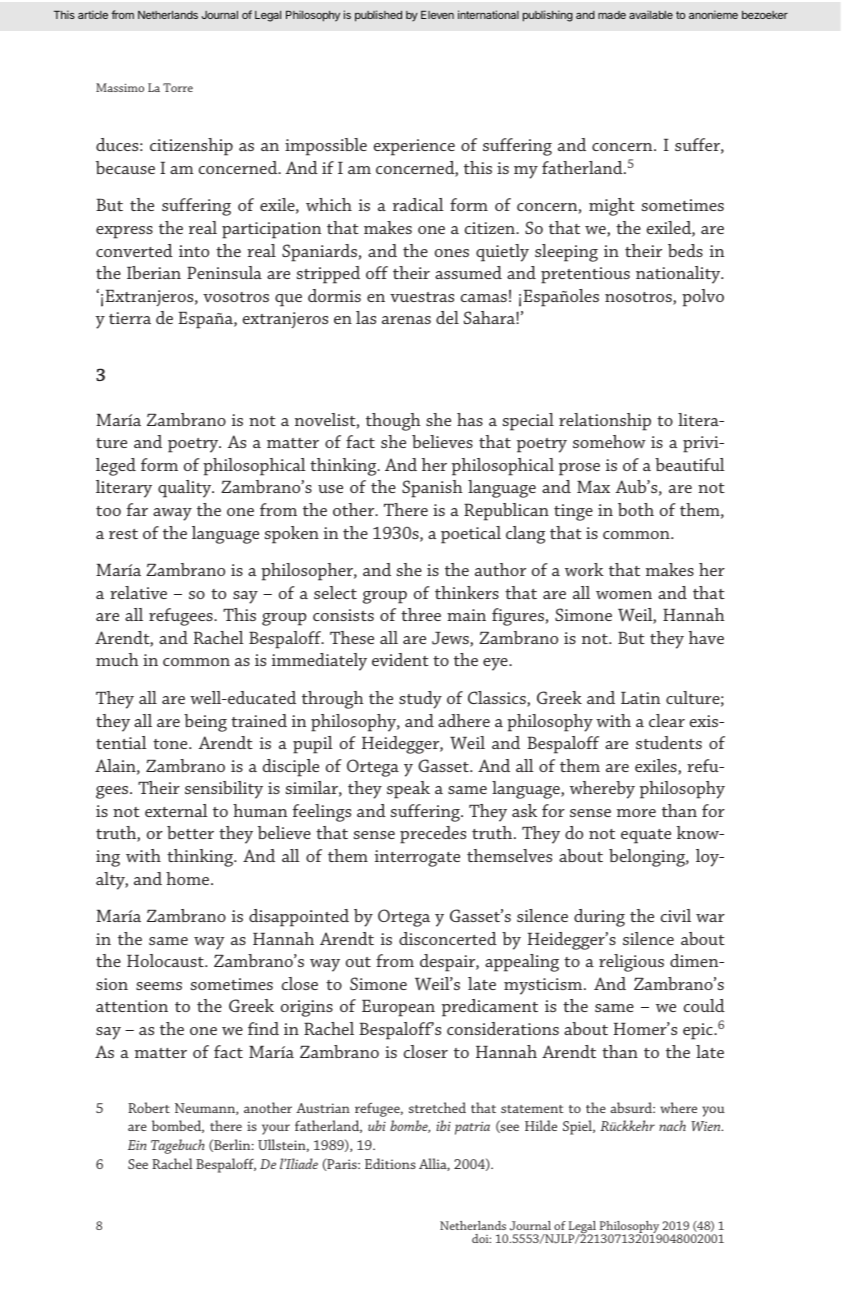 This image has height=1290, width=842. What do you see at coordinates (178, 87) in the image?
I see `Torre` at bounding box center [178, 87].
